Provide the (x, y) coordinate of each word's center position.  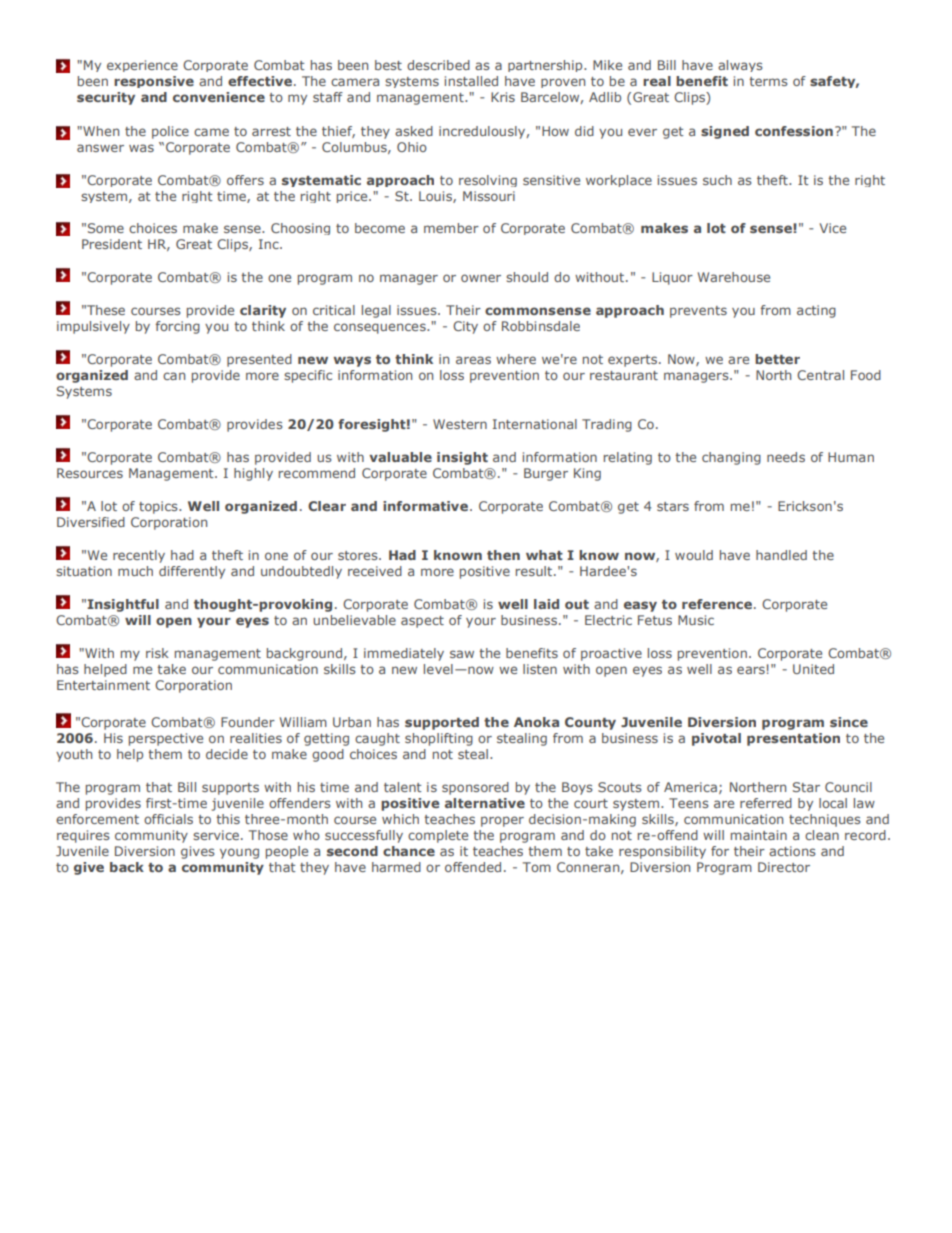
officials (168, 819)
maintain (759, 835)
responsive (154, 82)
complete (438, 836)
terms (768, 81)
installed (471, 81)
